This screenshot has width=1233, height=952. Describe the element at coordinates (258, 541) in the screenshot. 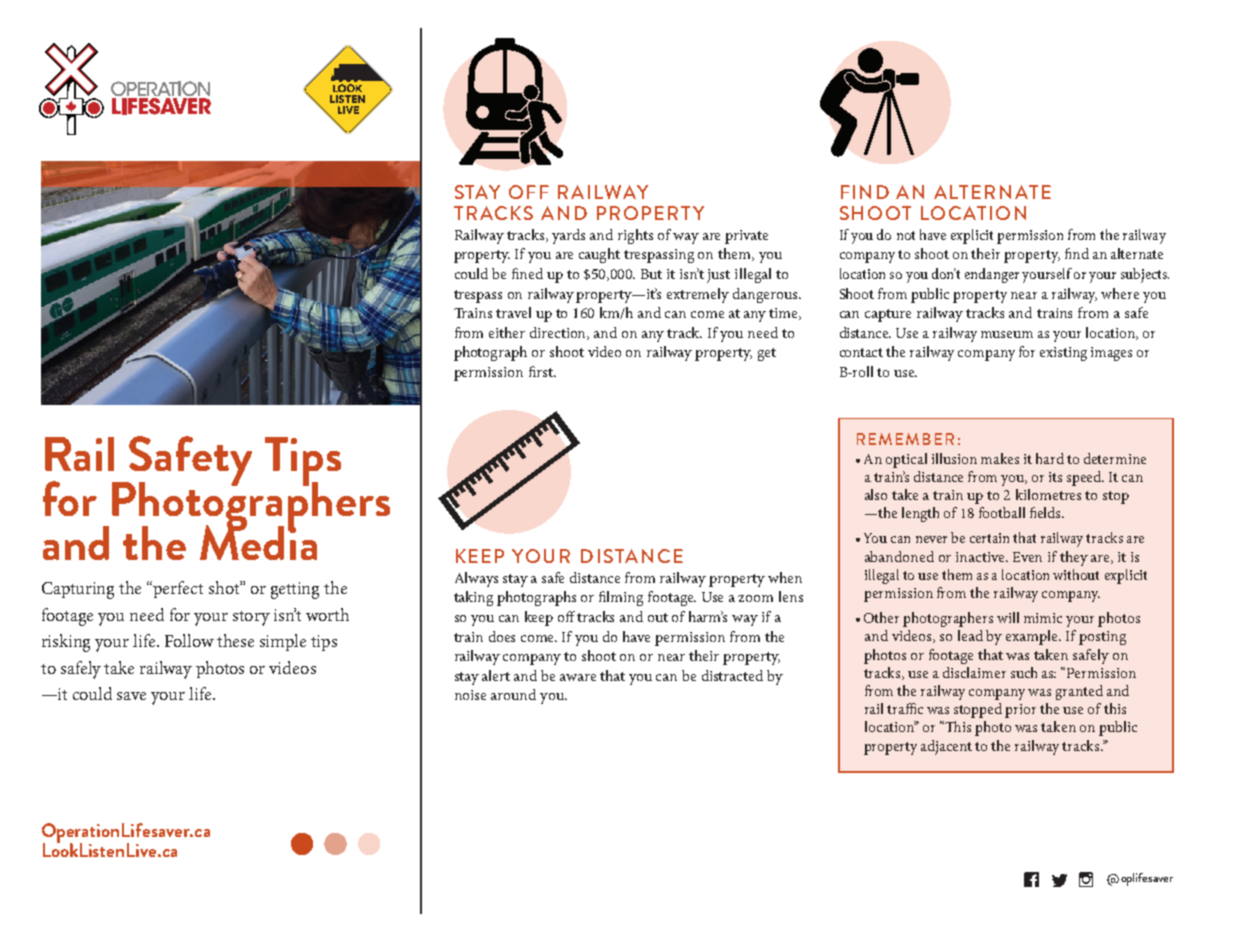

I see `Media` at that location.
